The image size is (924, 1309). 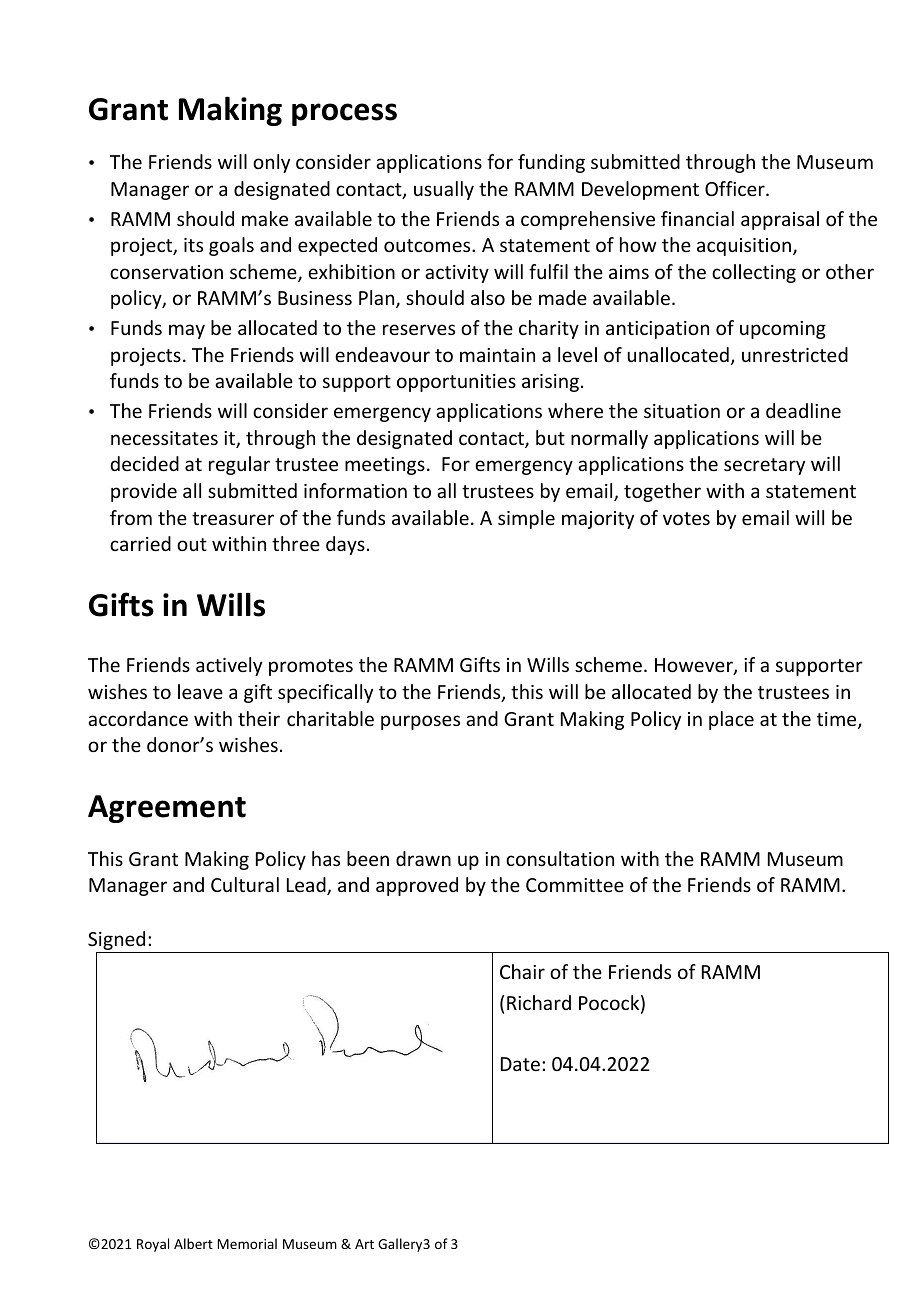 I want to click on Chair, so click(x=522, y=971).
